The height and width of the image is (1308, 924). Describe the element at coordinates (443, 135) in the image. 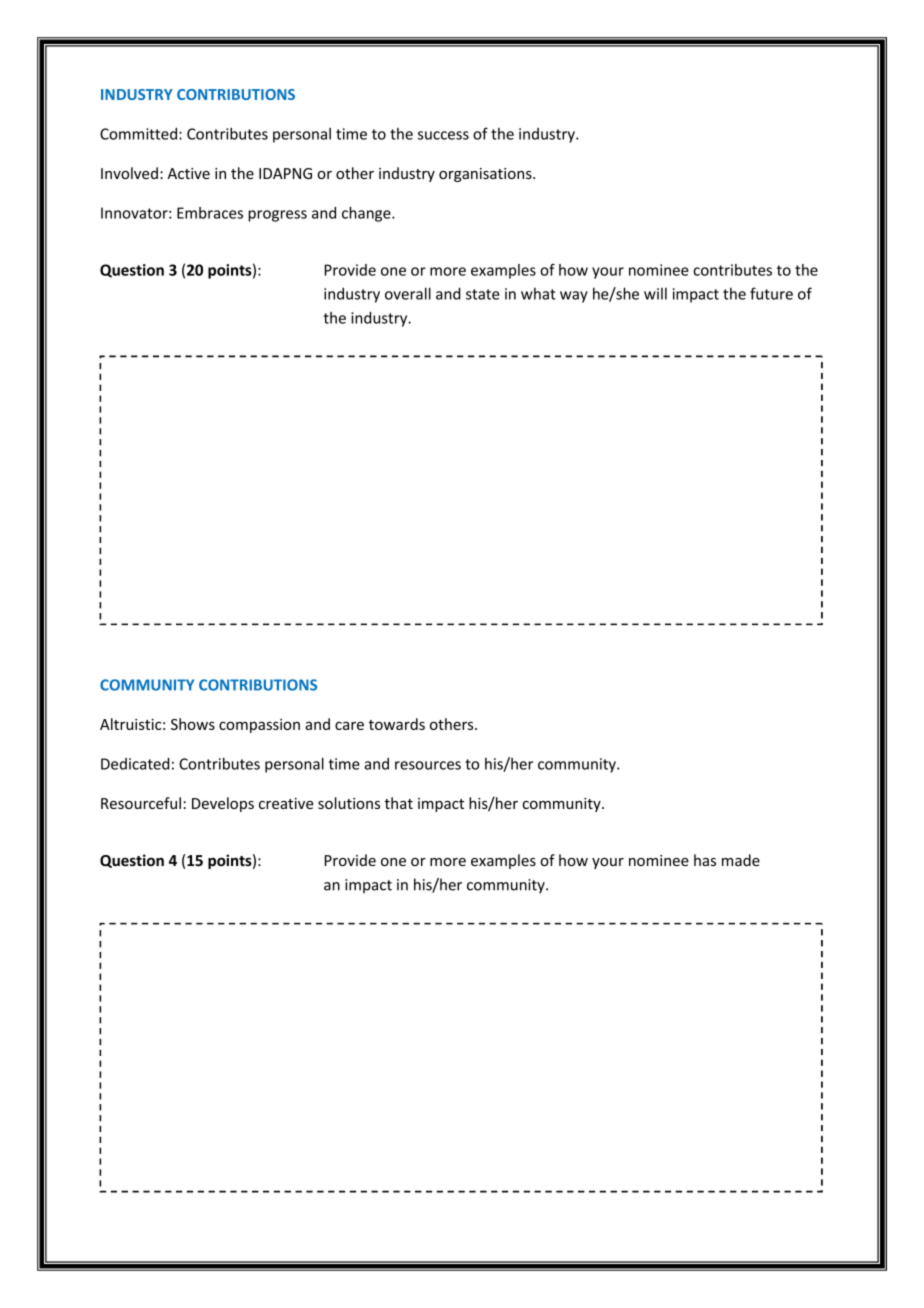

I see `success` at that location.
